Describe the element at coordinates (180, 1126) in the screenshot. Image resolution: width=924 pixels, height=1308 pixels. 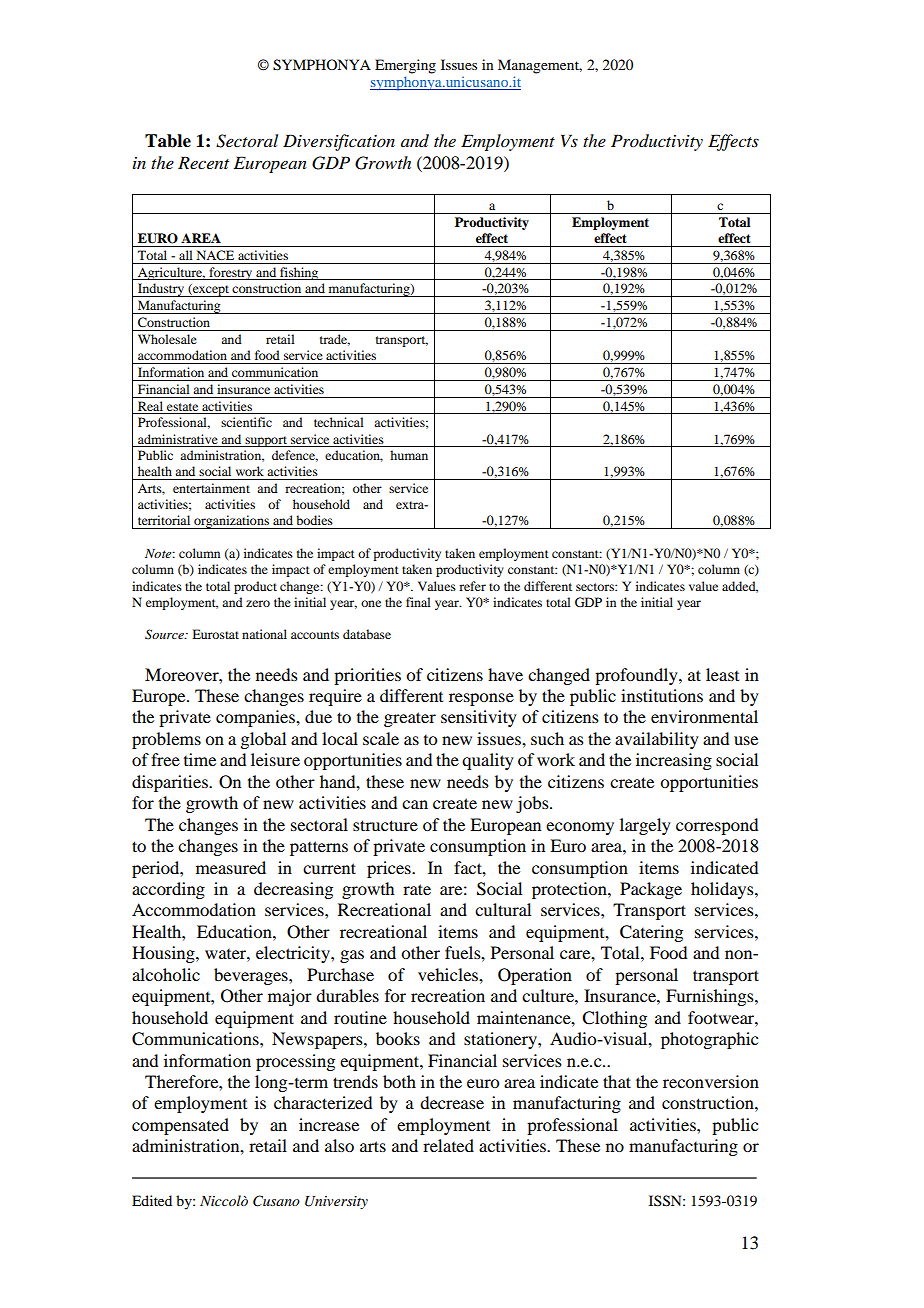
I see `compensated` at that location.
